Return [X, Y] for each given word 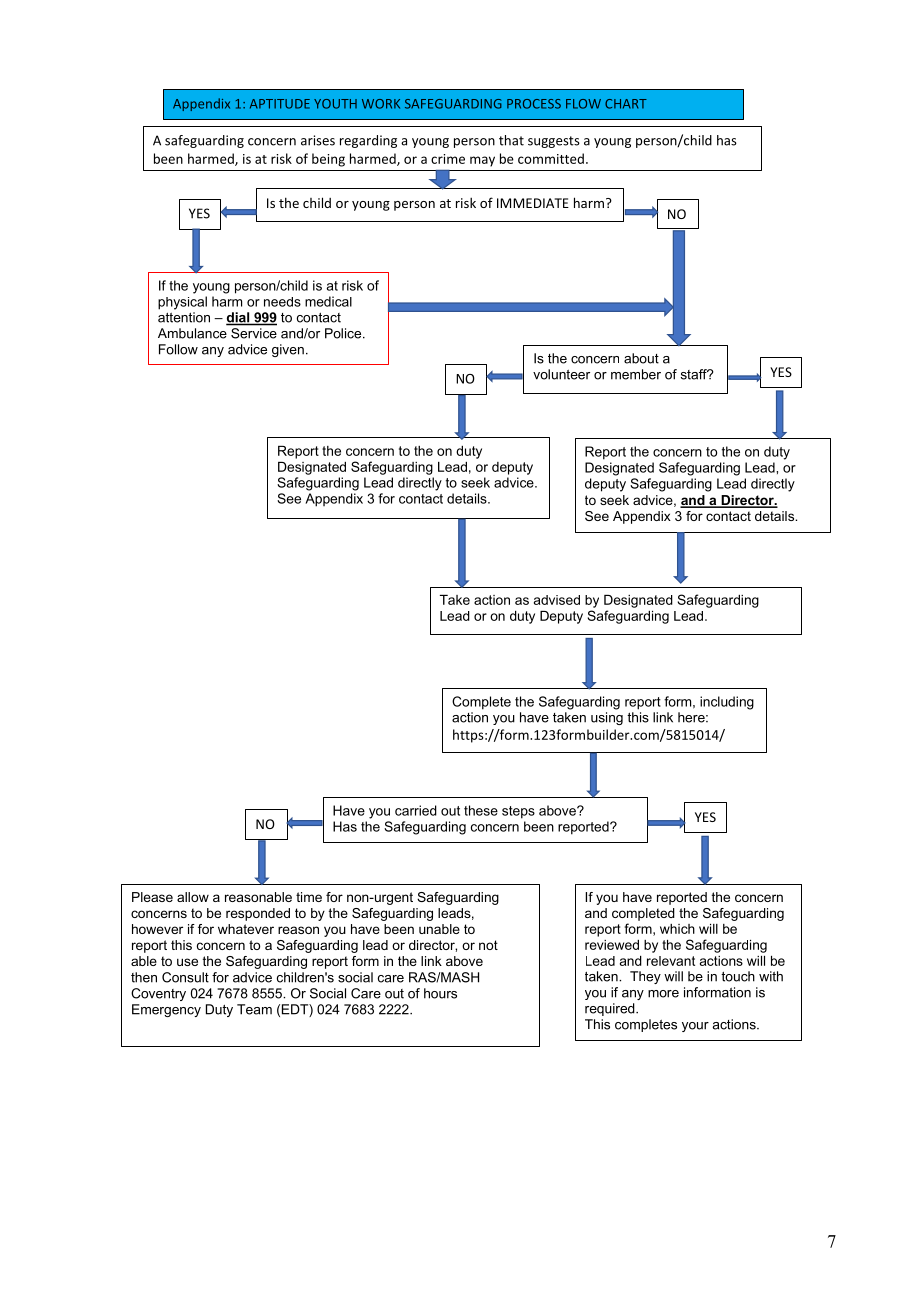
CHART [626, 104]
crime [448, 159]
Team [254, 1009]
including [727, 703]
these [481, 810]
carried [416, 810]
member [636, 374]
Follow [178, 349]
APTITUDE [280, 104]
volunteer [561, 374]
